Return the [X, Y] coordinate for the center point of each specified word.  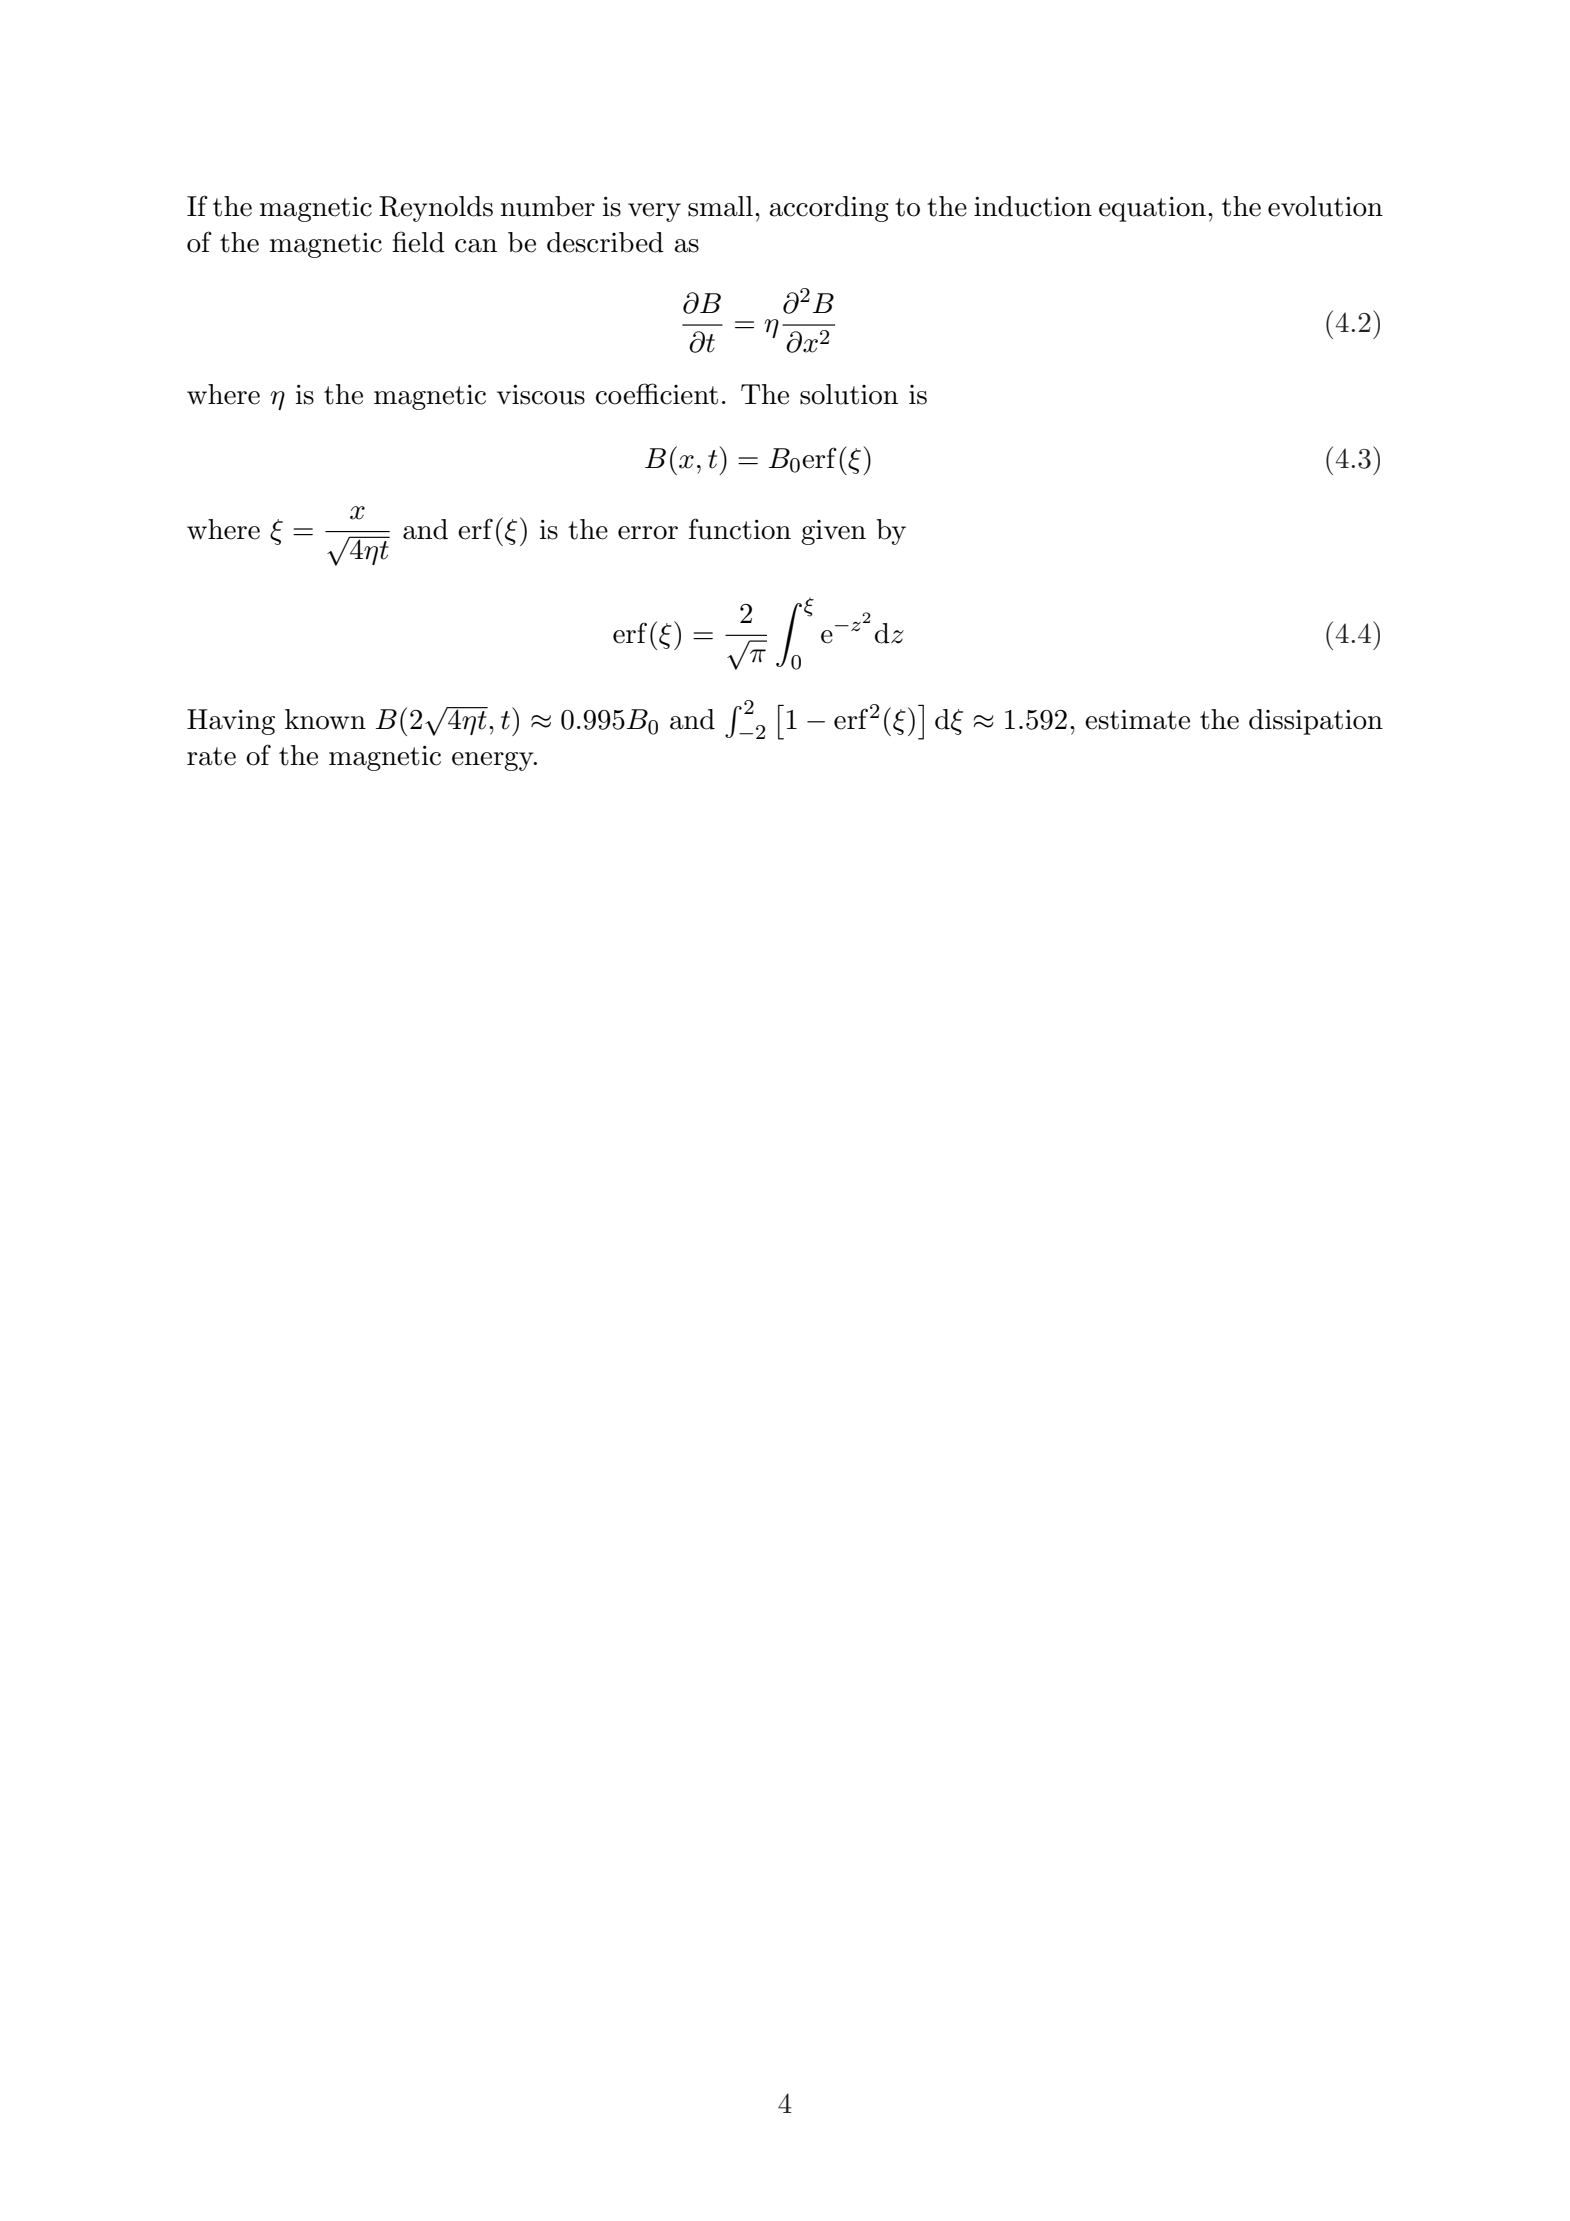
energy [494, 761]
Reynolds [436, 209]
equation [1152, 209]
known [325, 719]
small [720, 206]
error [648, 533]
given [833, 532]
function [740, 529]
